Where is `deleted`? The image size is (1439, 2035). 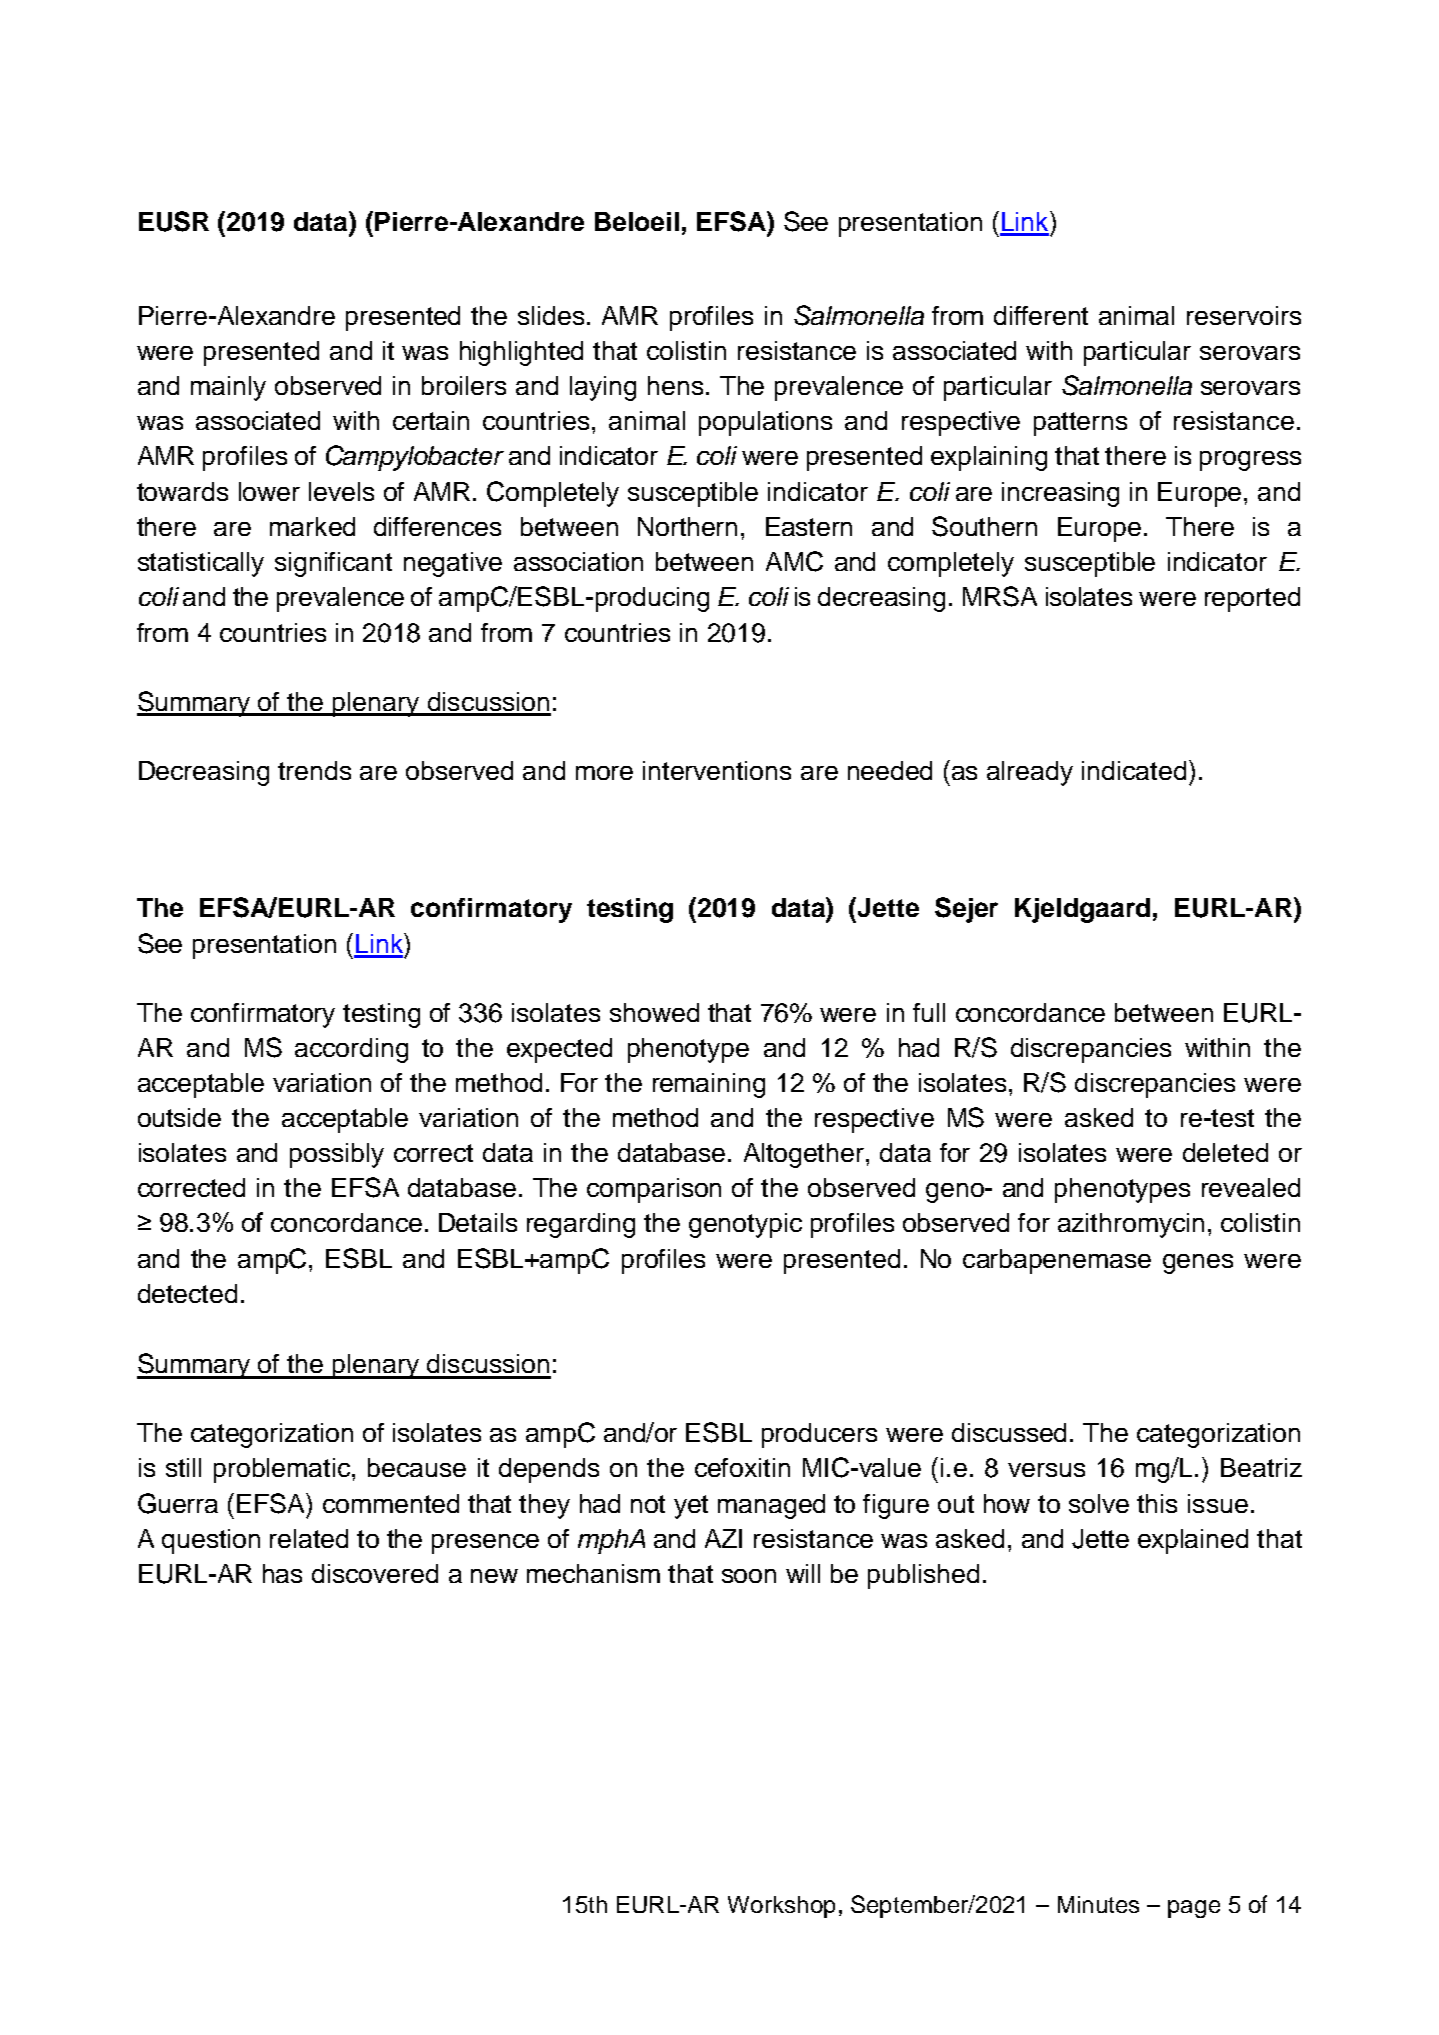 deleted is located at coordinates (1225, 1152).
